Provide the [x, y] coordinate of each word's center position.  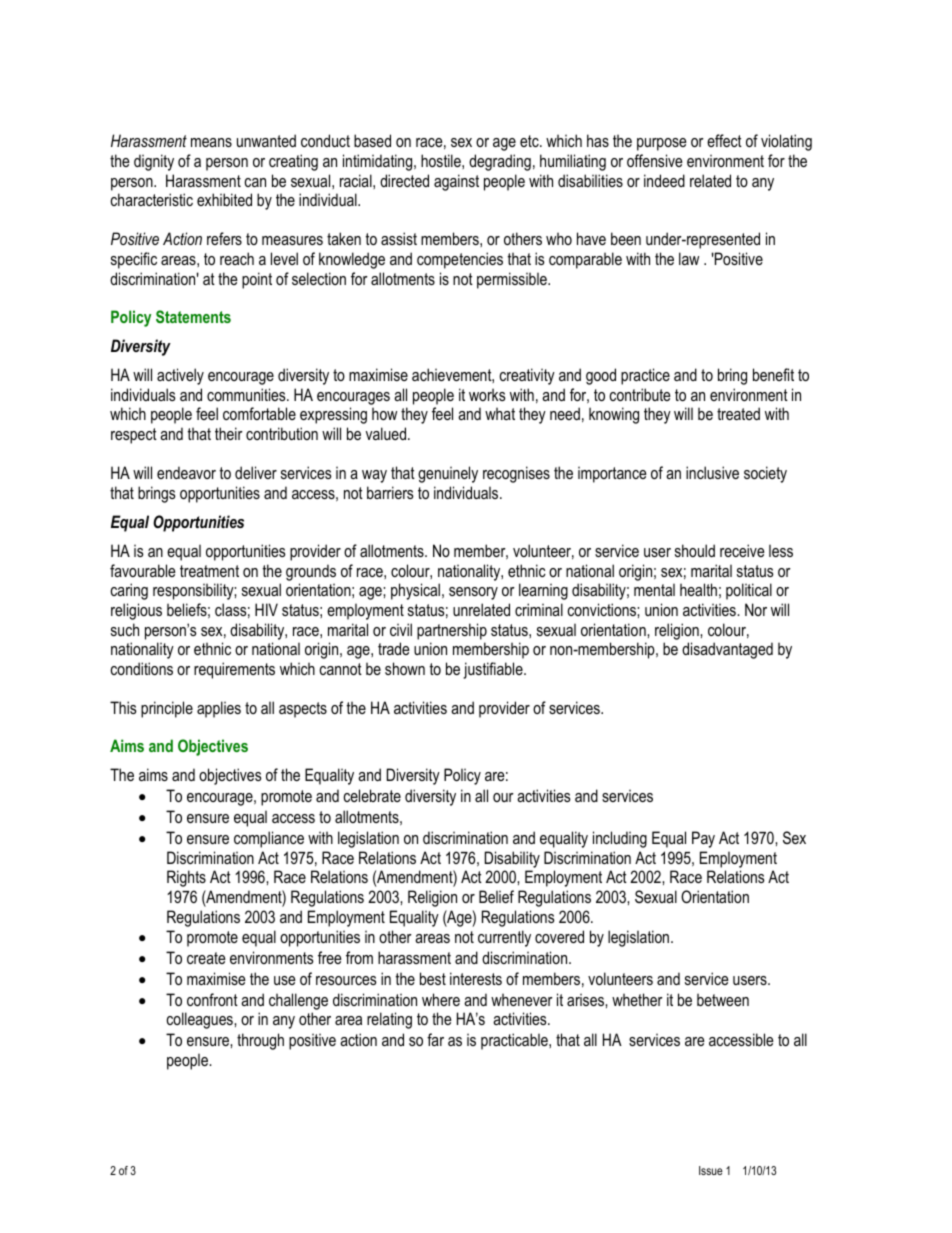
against [456, 182]
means [211, 142]
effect [724, 140]
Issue [711, 1170]
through [260, 1041]
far [435, 1039]
